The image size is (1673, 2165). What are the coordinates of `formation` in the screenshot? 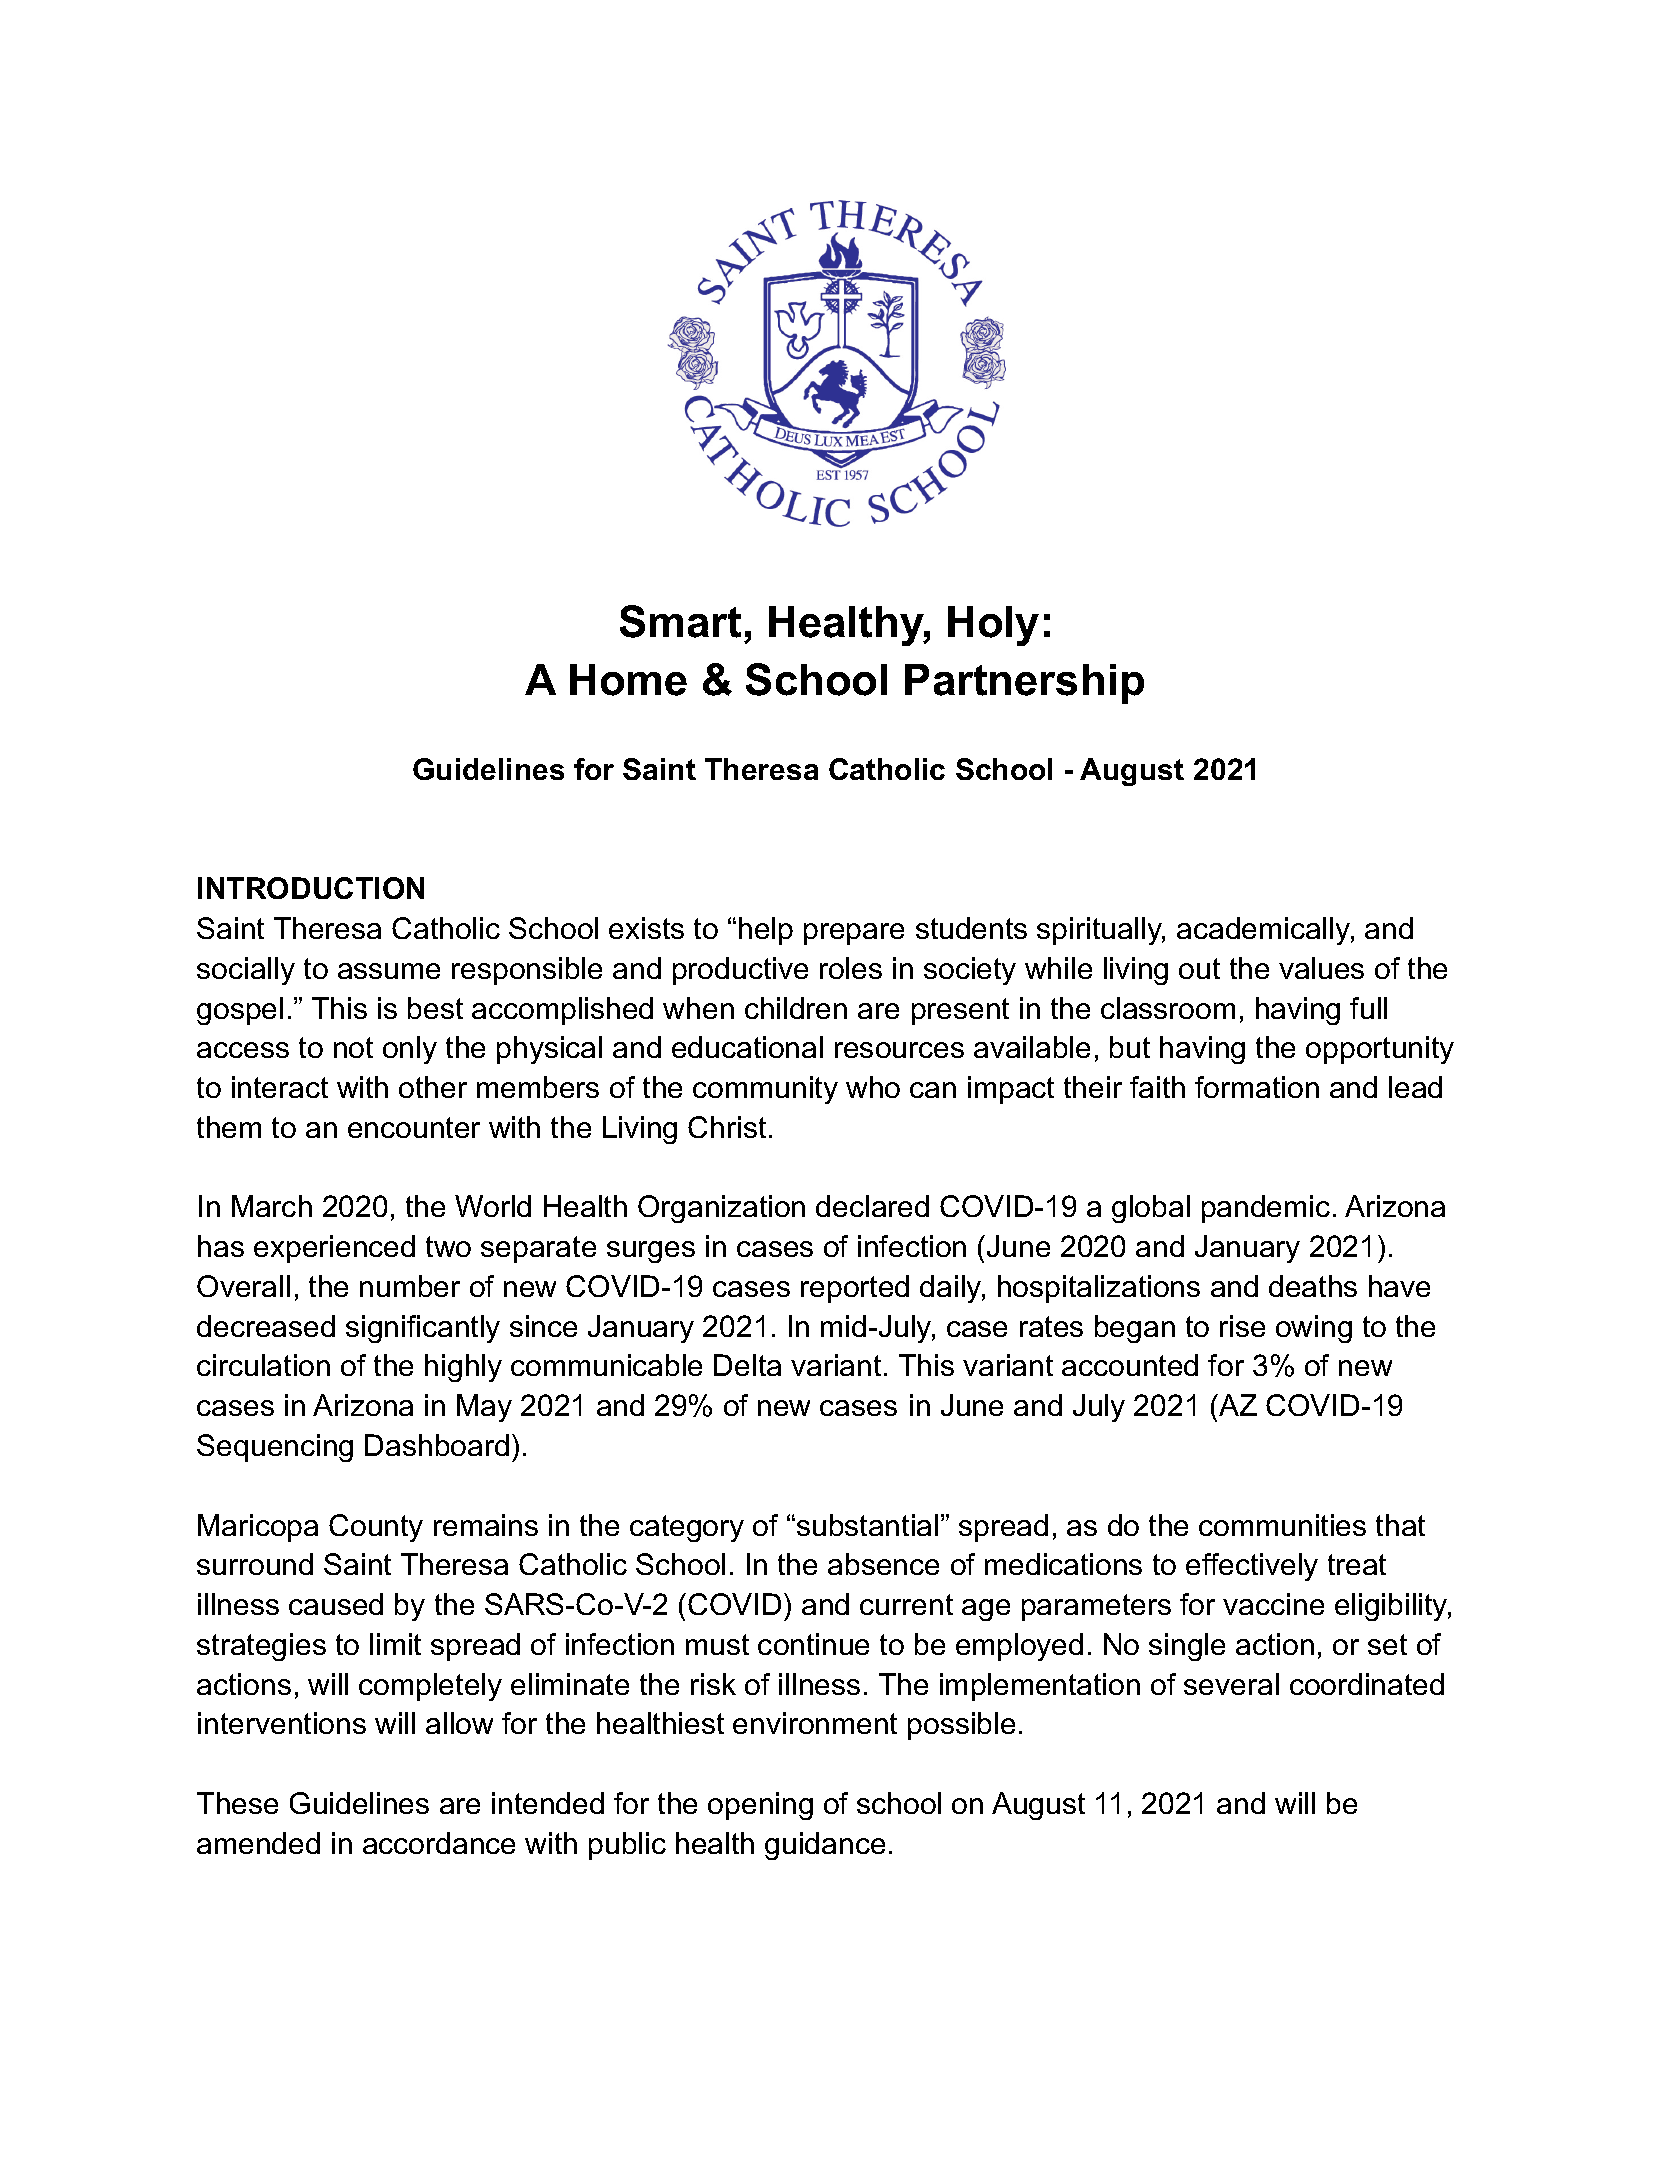 It's located at (1257, 1087).
